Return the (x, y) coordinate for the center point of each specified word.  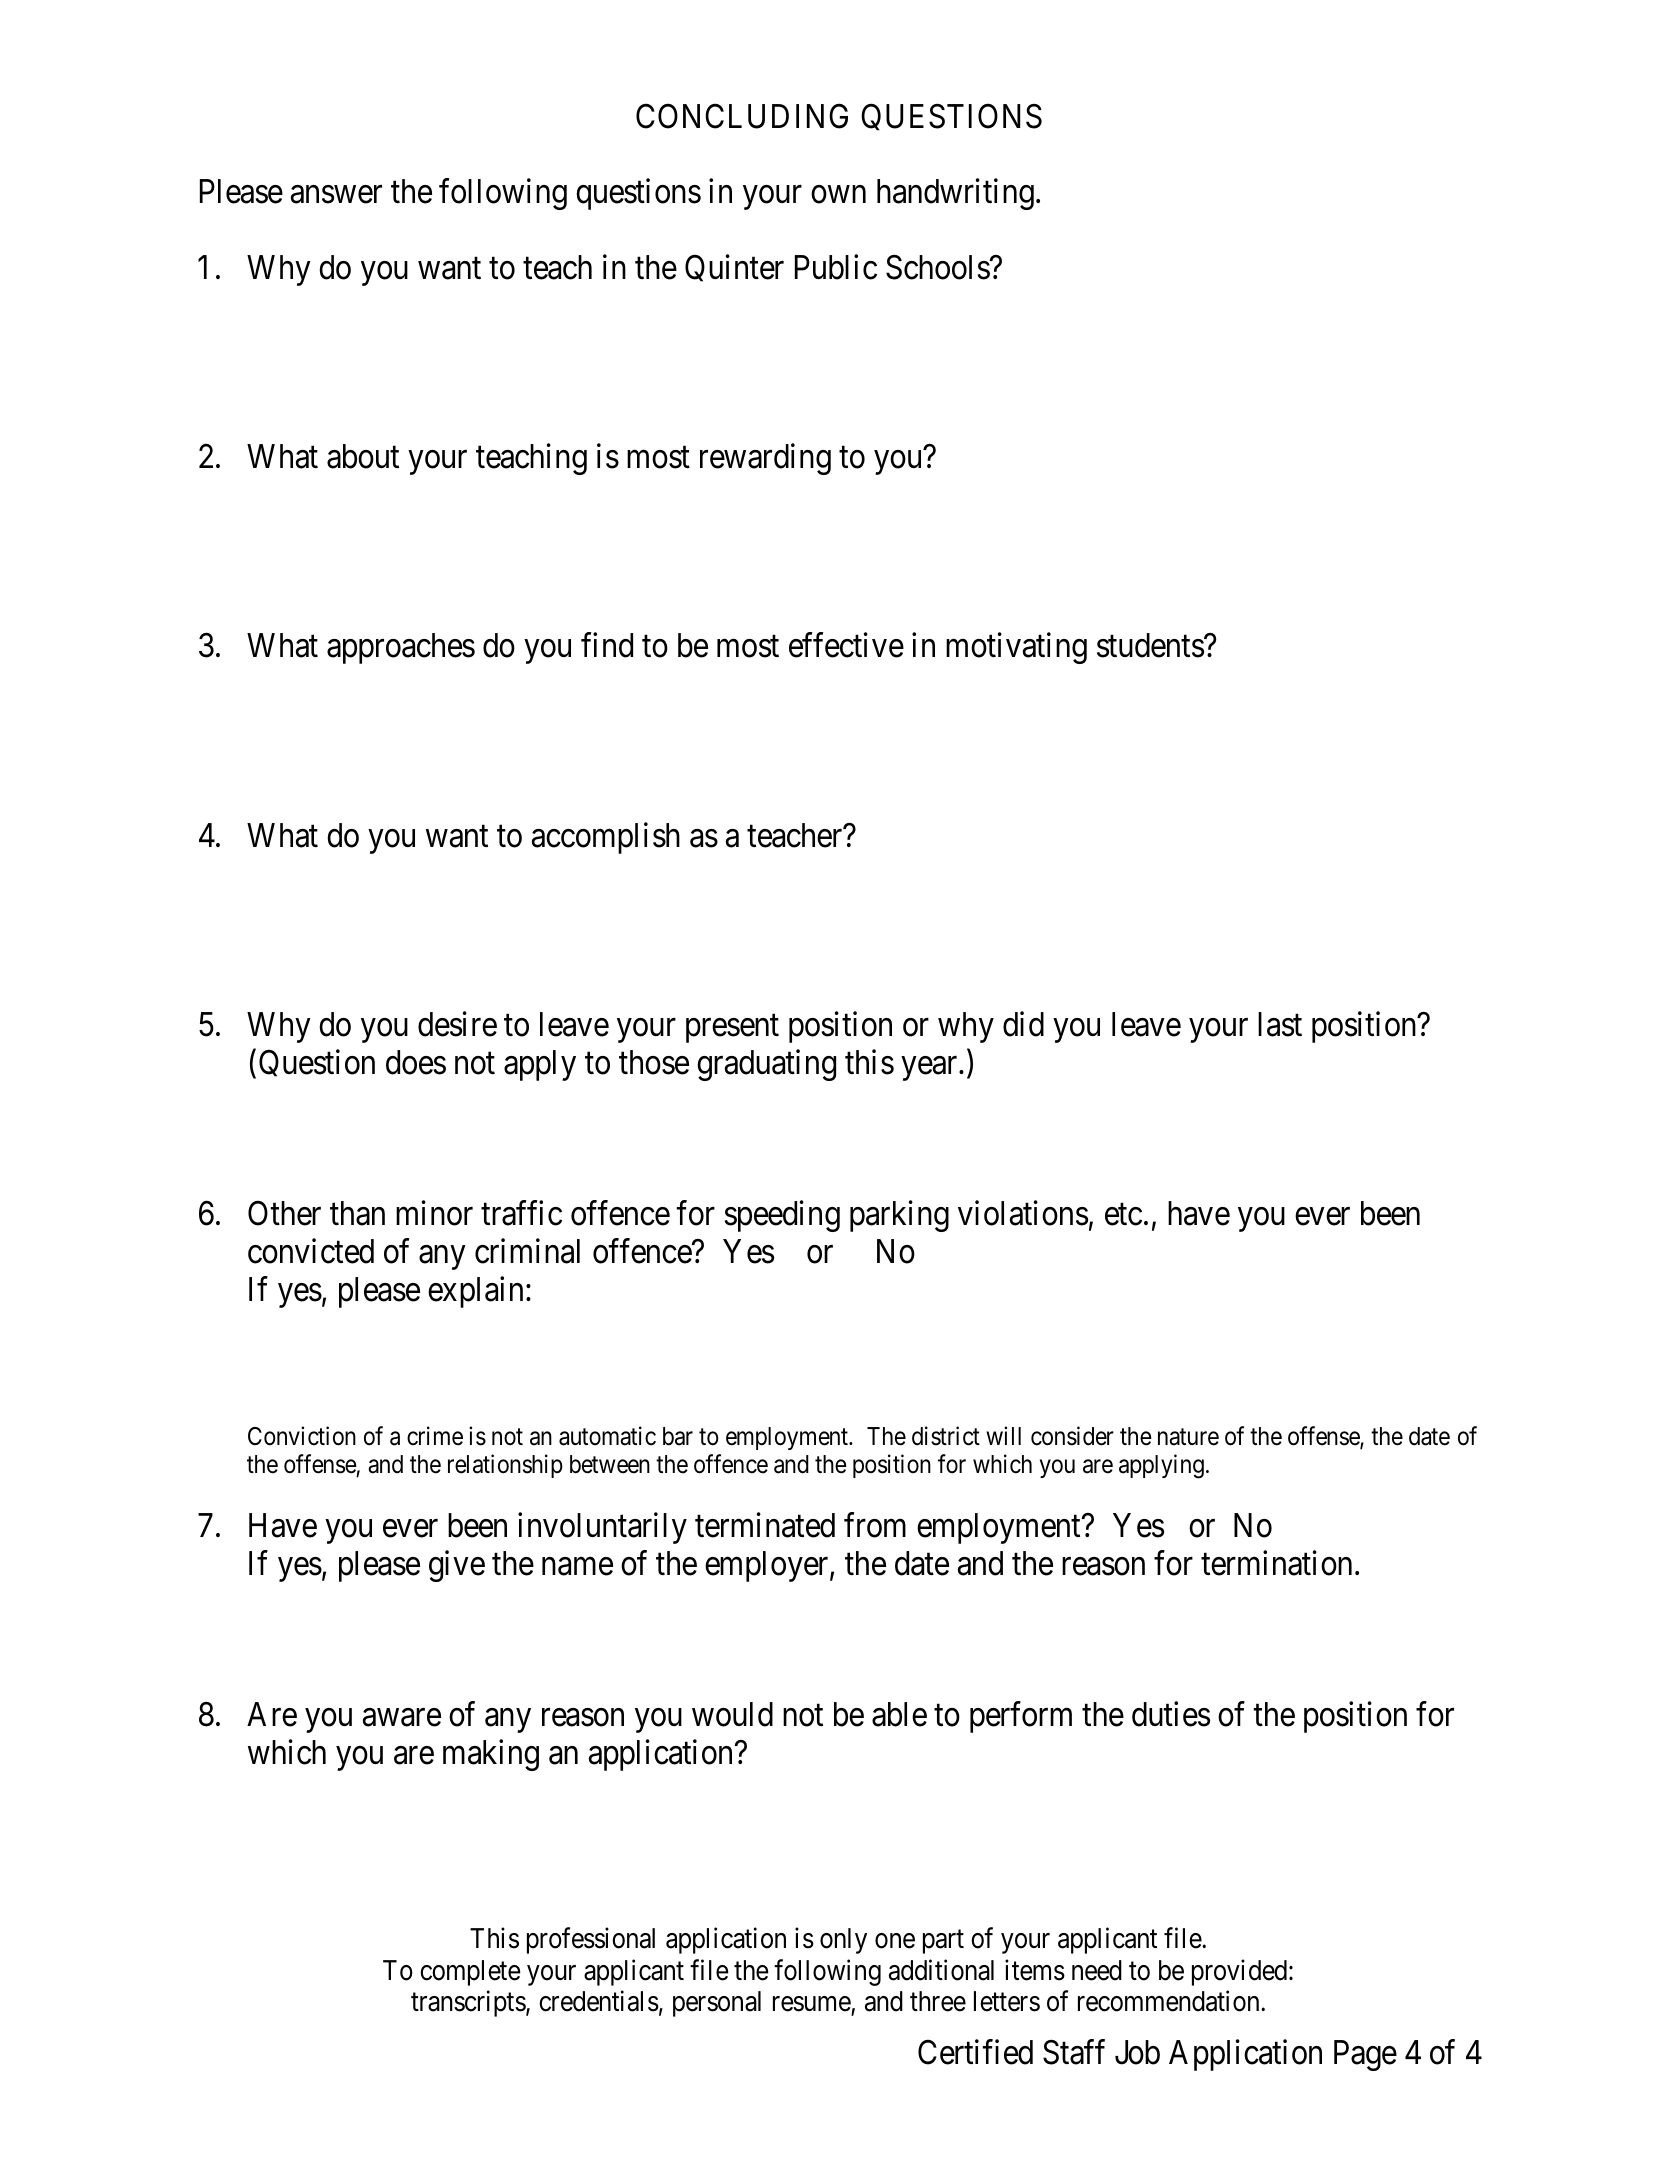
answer (336, 195)
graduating (766, 1065)
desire (457, 1024)
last (1280, 1024)
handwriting (955, 194)
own (838, 195)
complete (470, 1973)
